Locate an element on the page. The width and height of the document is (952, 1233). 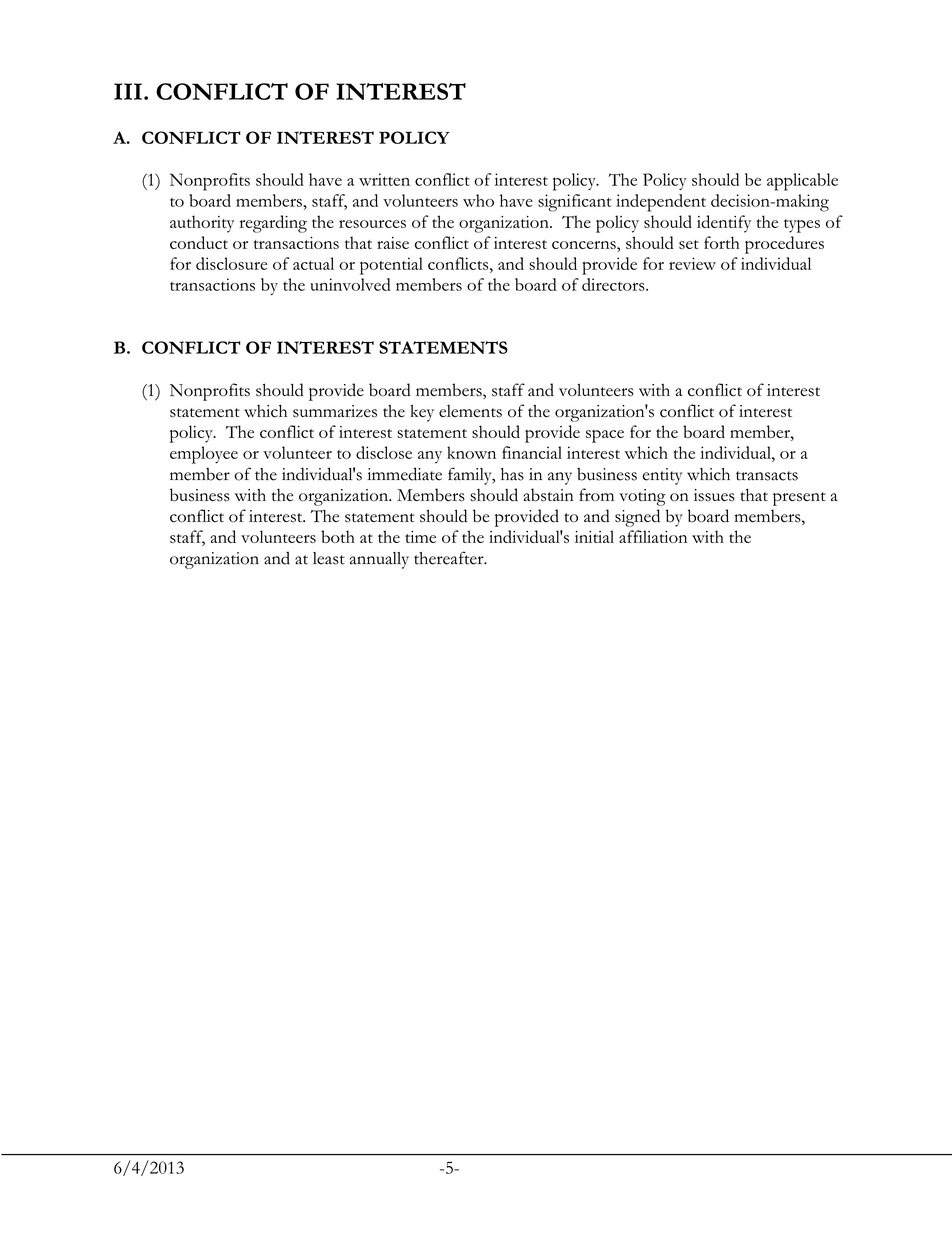
directors is located at coordinates (614, 284).
